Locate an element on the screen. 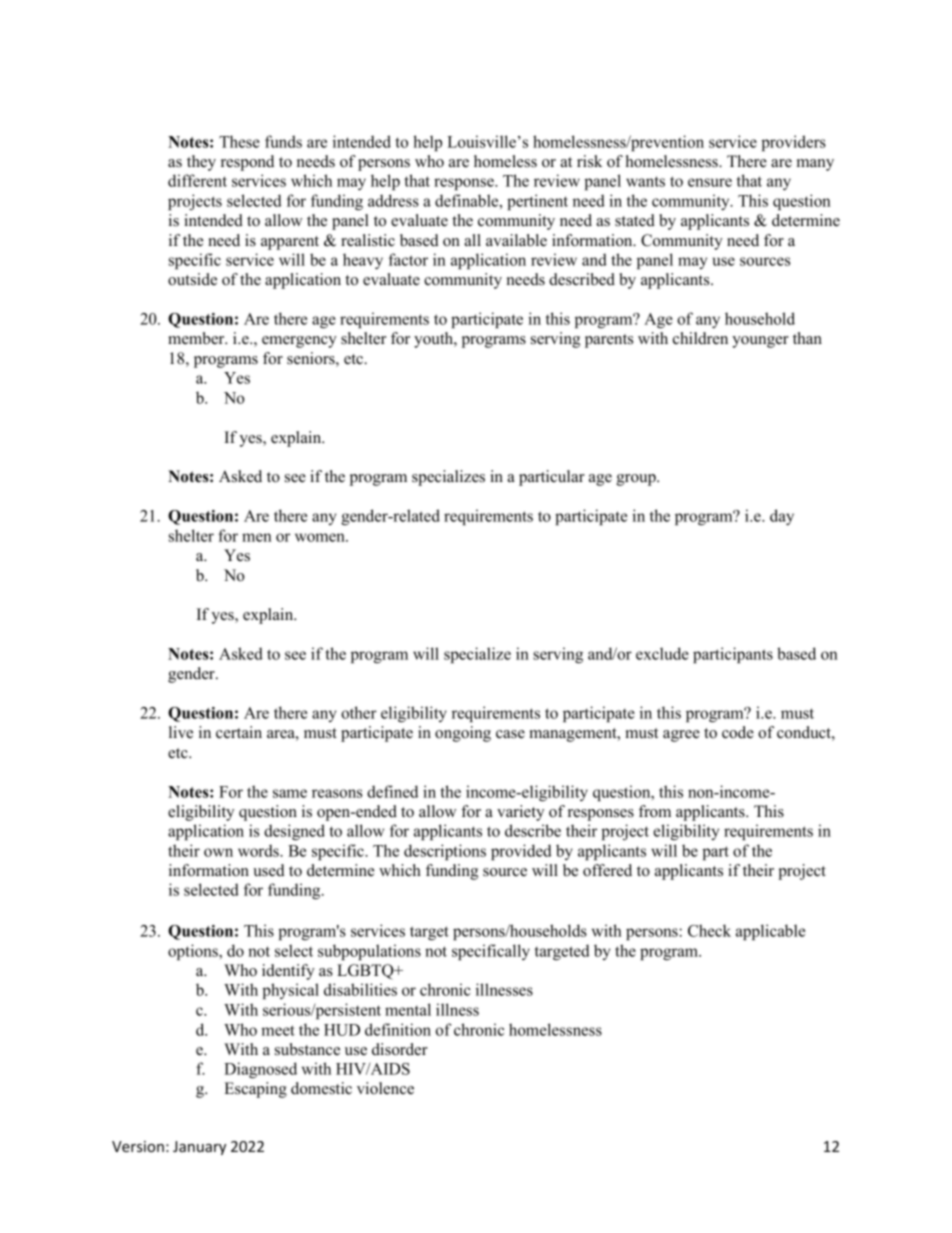 The height and width of the screenshot is (1233, 952). Check is located at coordinates (709, 930).
